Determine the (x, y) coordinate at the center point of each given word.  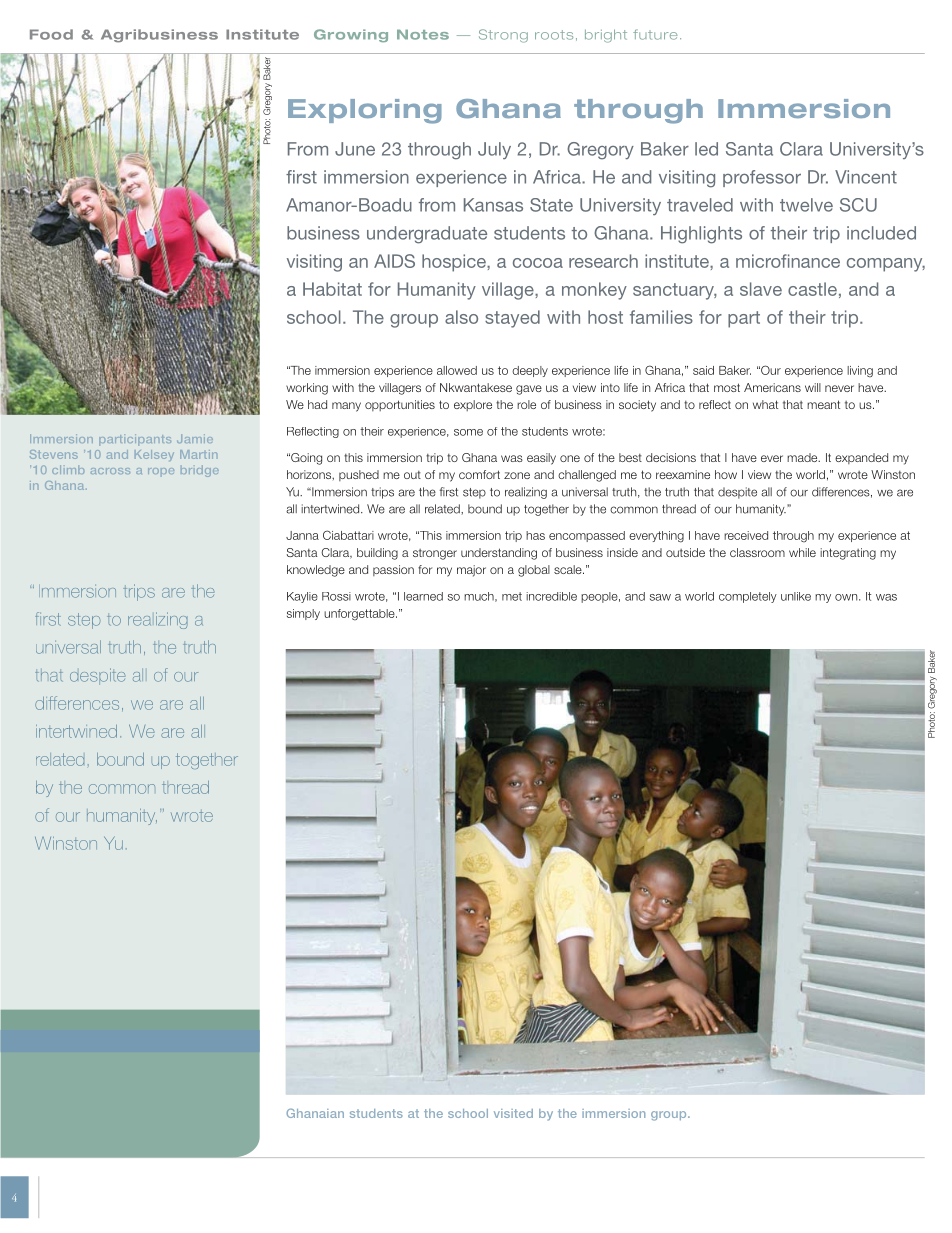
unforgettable (360, 615)
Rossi (336, 596)
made (803, 457)
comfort (479, 474)
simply (303, 614)
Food (51, 34)
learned (423, 596)
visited (513, 1113)
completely (748, 597)
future (655, 34)
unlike (796, 596)
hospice (455, 263)
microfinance (788, 261)
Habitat (332, 289)
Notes (423, 35)
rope (161, 471)
